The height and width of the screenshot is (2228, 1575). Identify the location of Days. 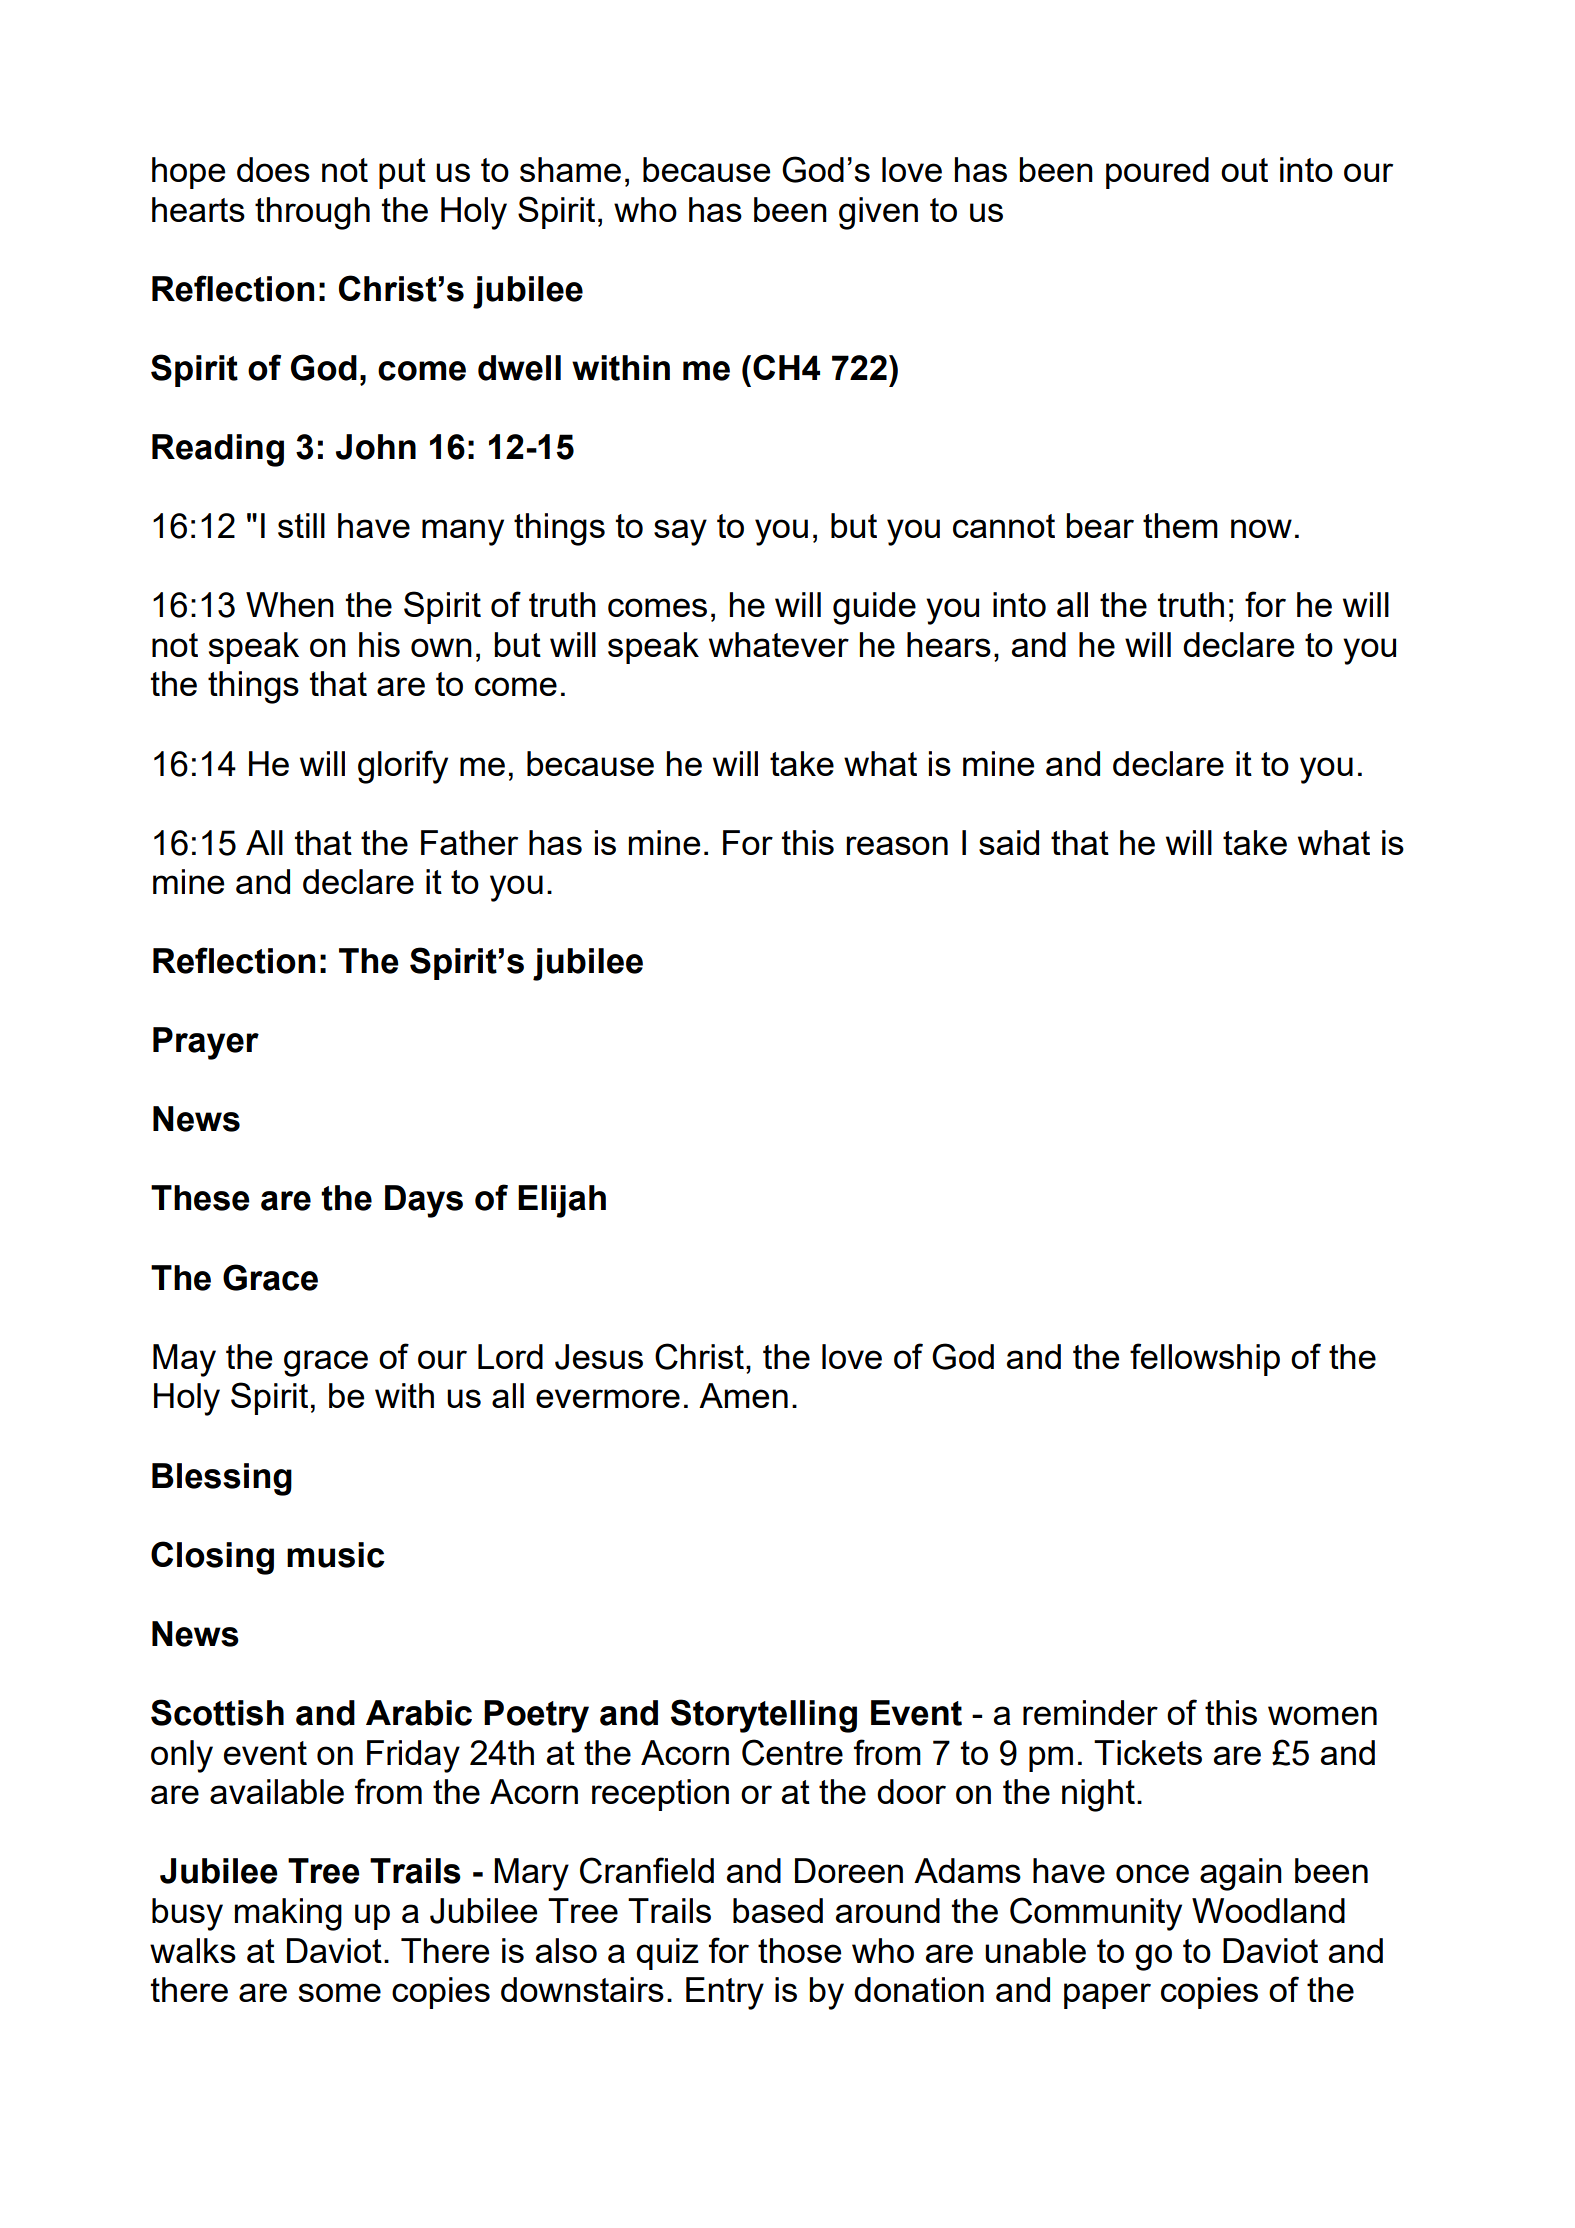
(424, 1201).
